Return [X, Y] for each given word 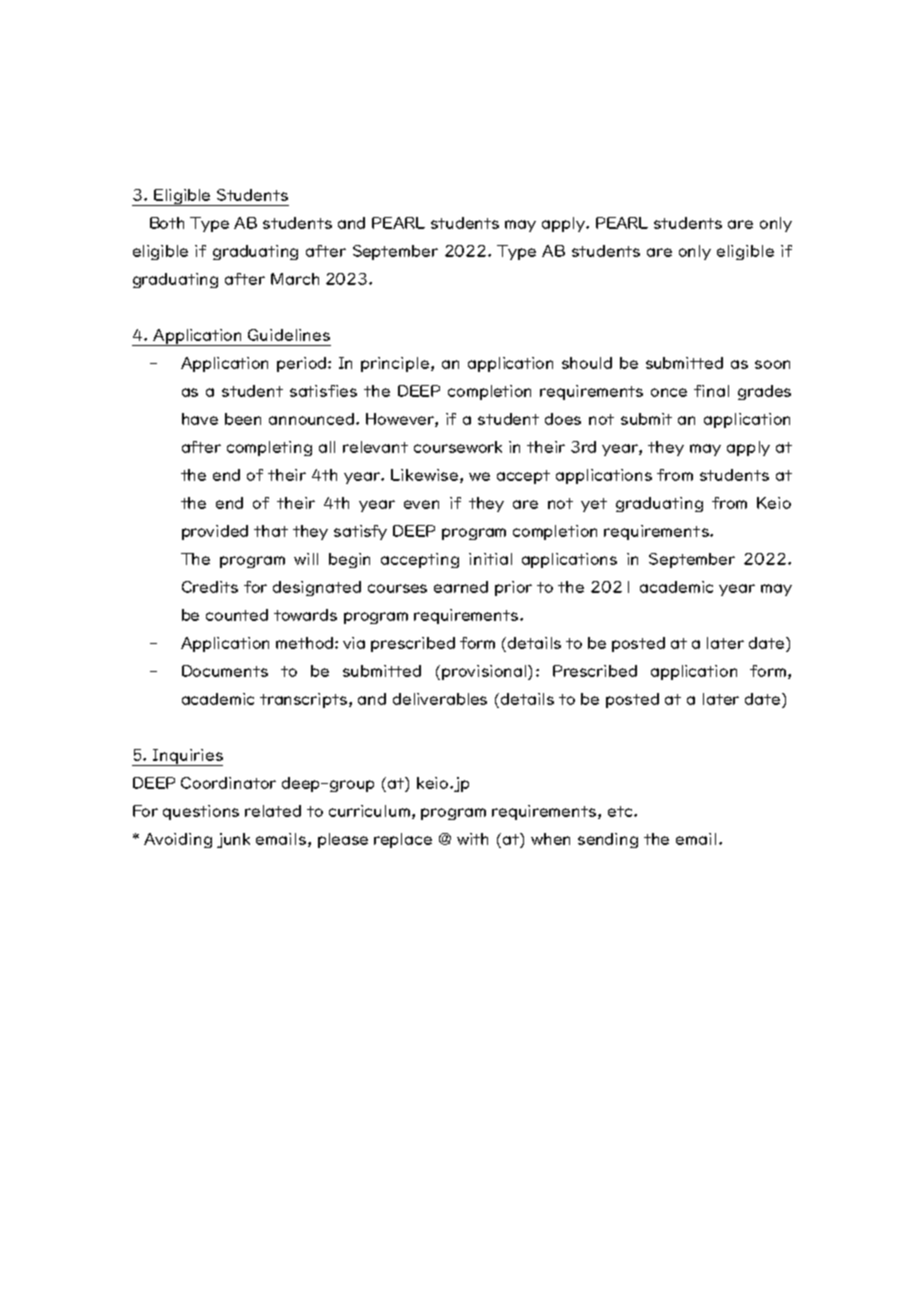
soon [772, 364]
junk [233, 840]
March [295, 279]
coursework [458, 447]
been [243, 419]
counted [237, 615]
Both [167, 223]
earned [461, 587]
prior [513, 588]
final [711, 391]
